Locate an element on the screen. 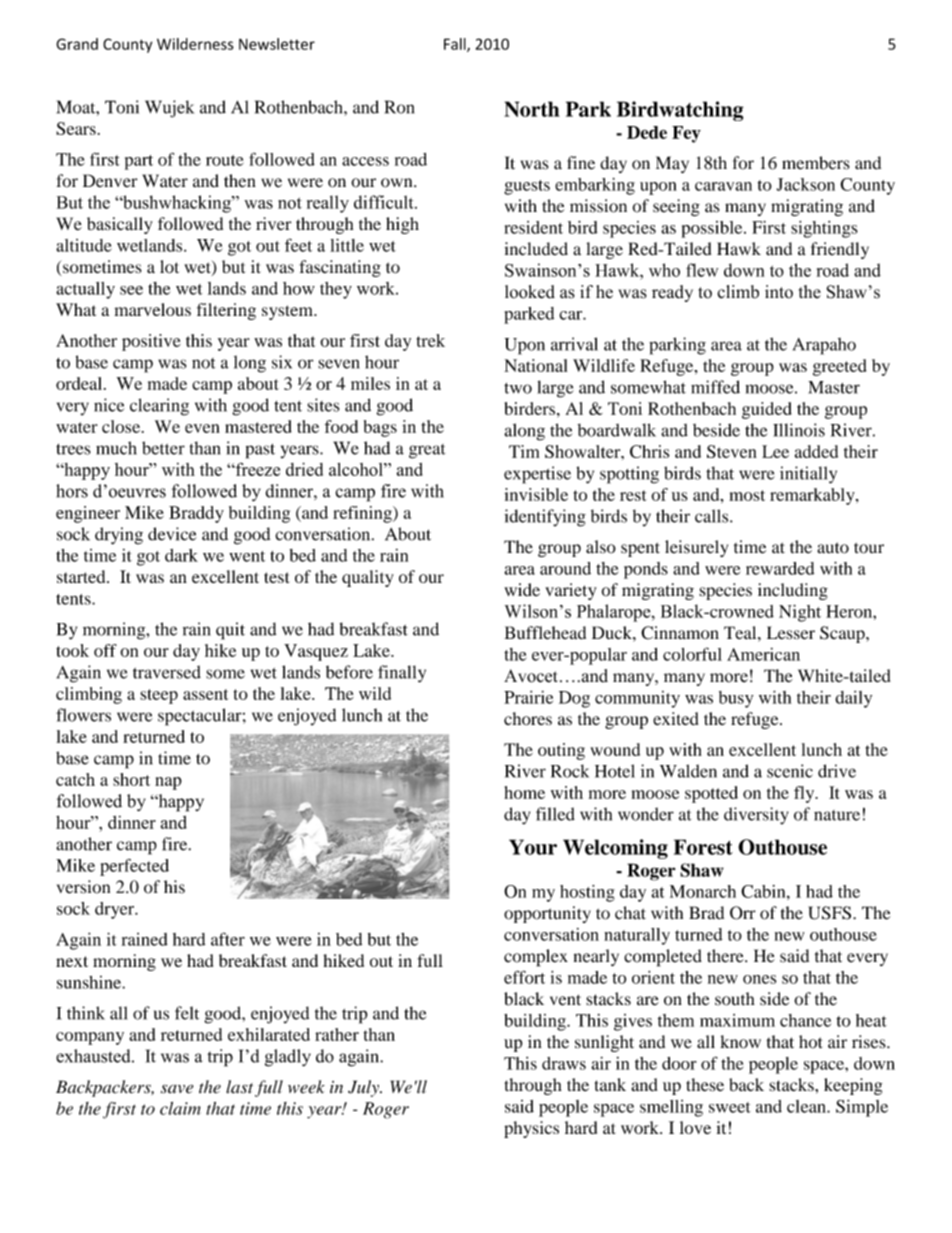 The image size is (952, 1233). physics is located at coordinates (531, 1129).
